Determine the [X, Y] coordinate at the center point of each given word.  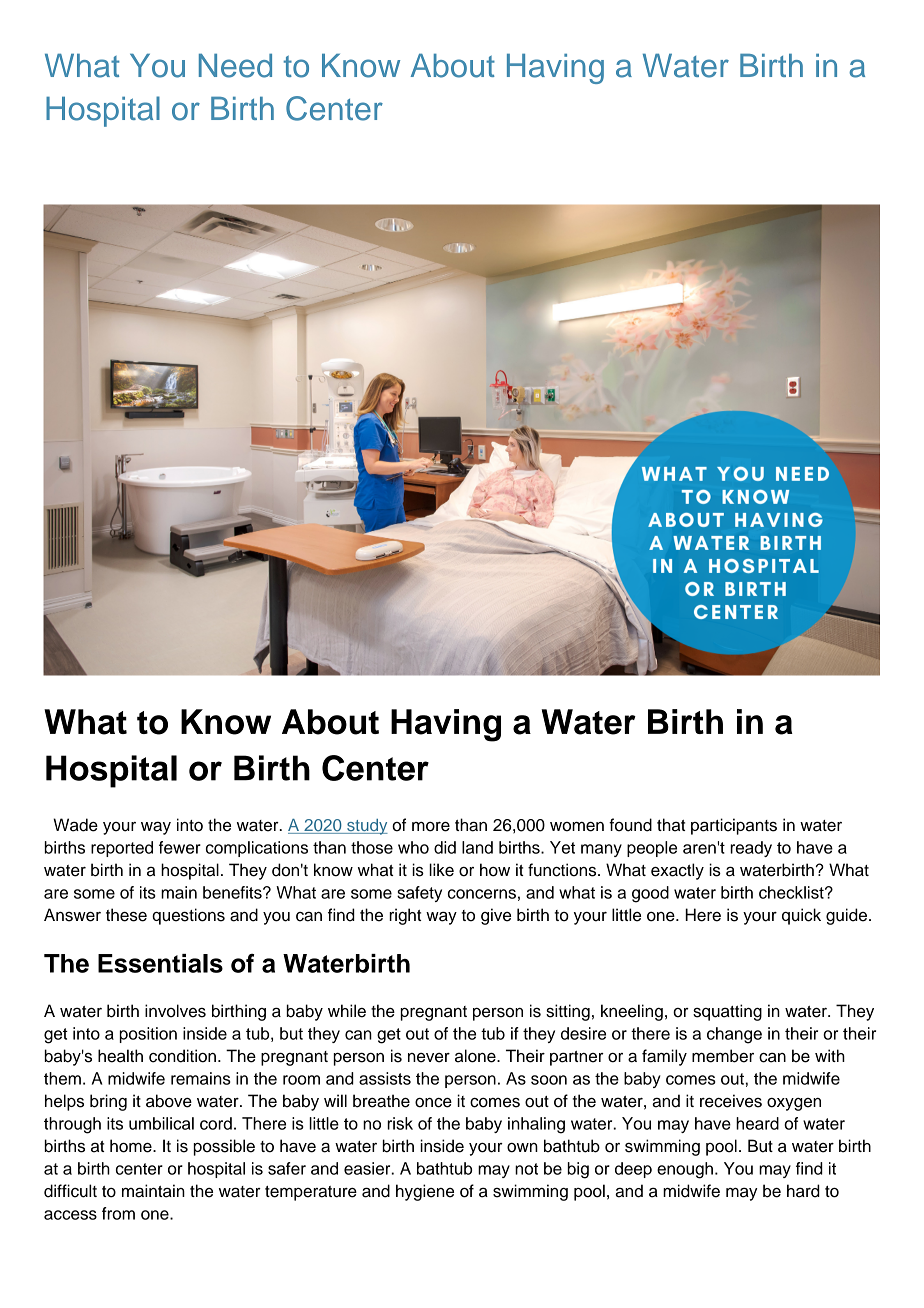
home [132, 1146]
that [671, 825]
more [431, 827]
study [366, 827]
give [496, 916]
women [577, 827]
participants [734, 826]
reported [122, 849]
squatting [727, 1012]
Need [235, 66]
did [445, 847]
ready [751, 849]
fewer [180, 847]
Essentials [160, 963]
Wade [75, 825]
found [630, 825]
